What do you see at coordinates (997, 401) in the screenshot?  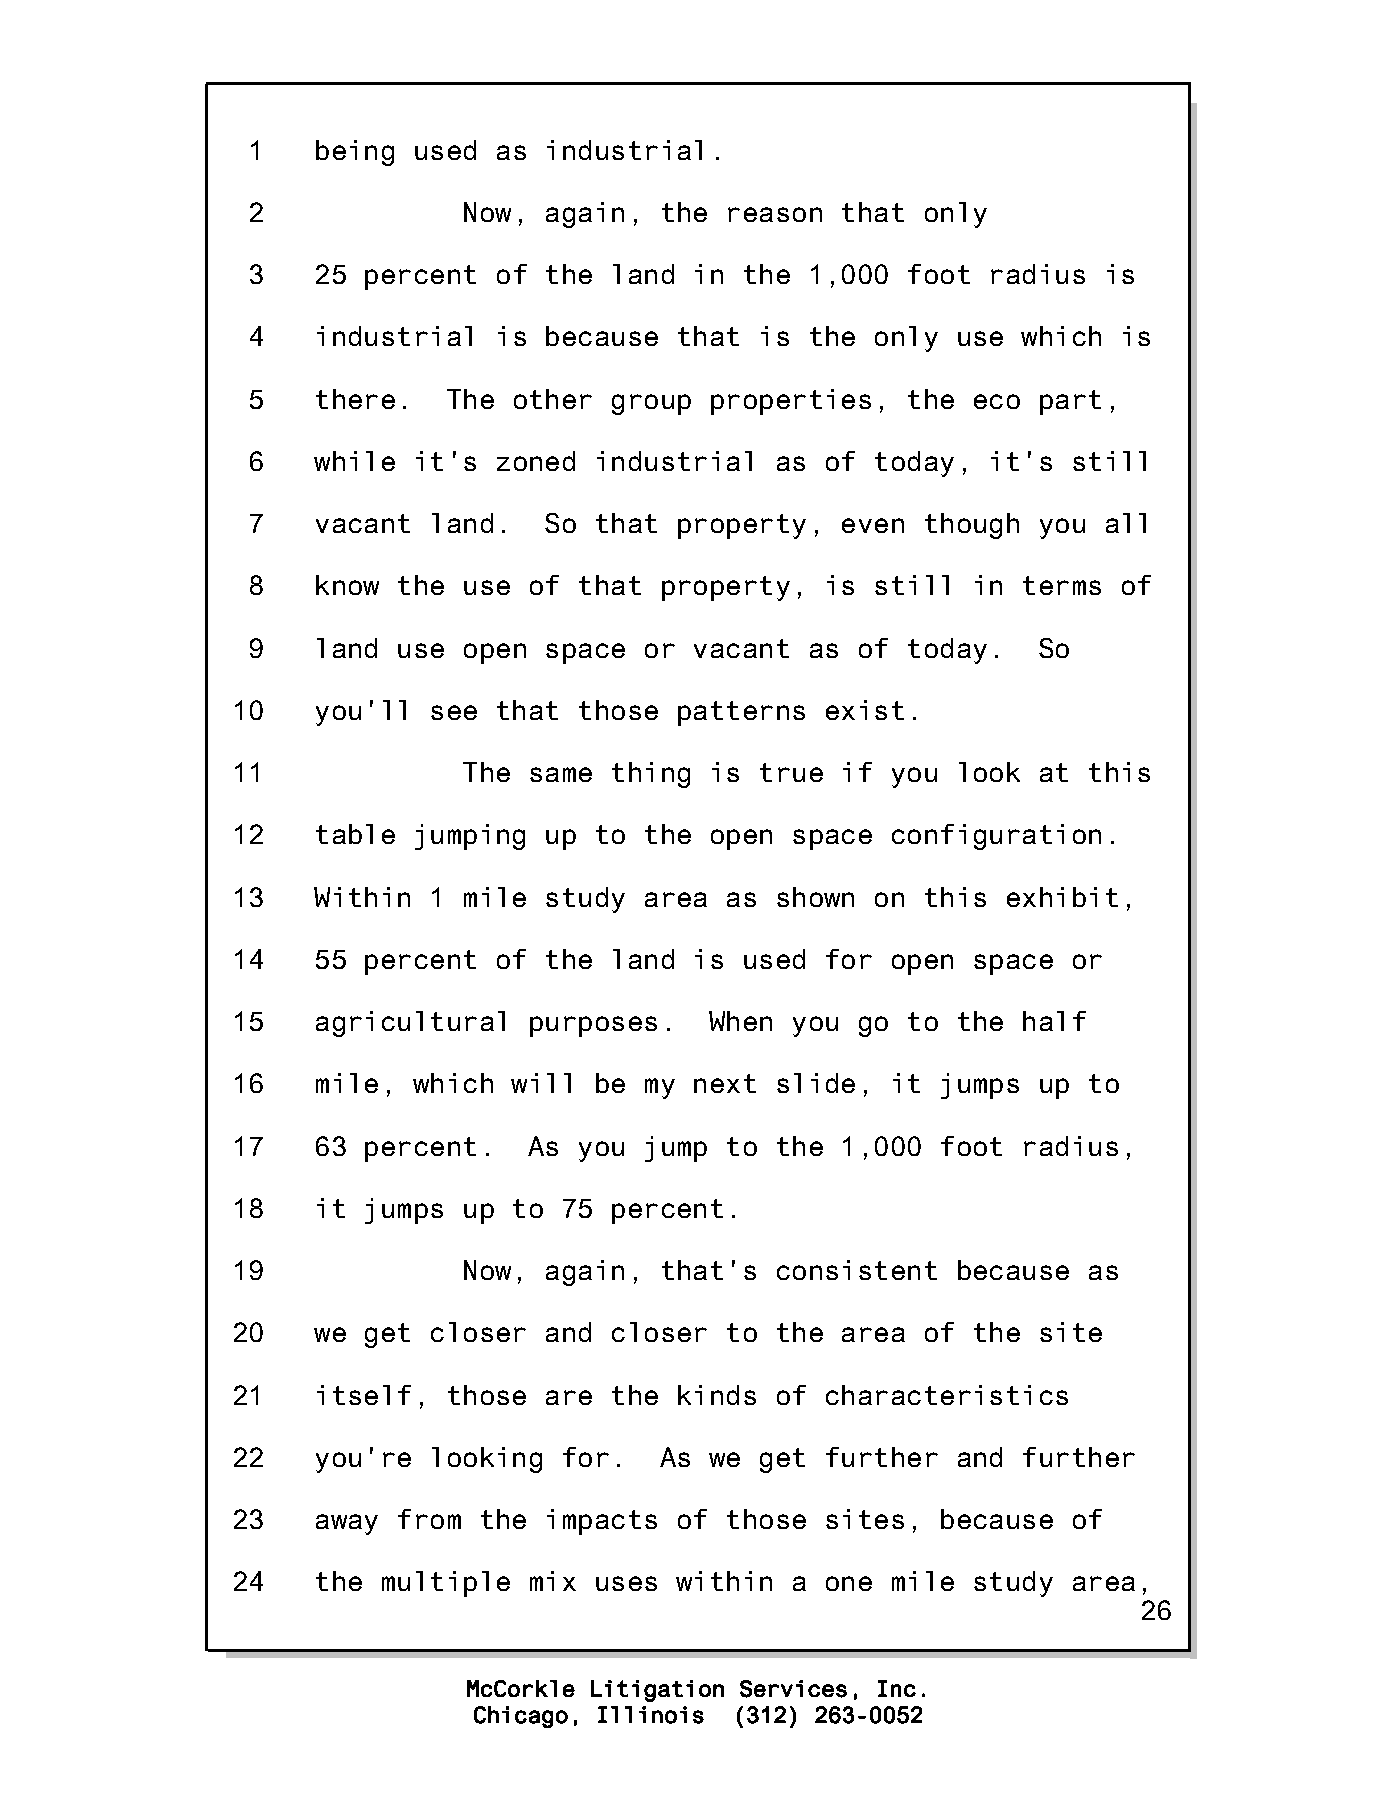 I see `eco` at bounding box center [997, 401].
